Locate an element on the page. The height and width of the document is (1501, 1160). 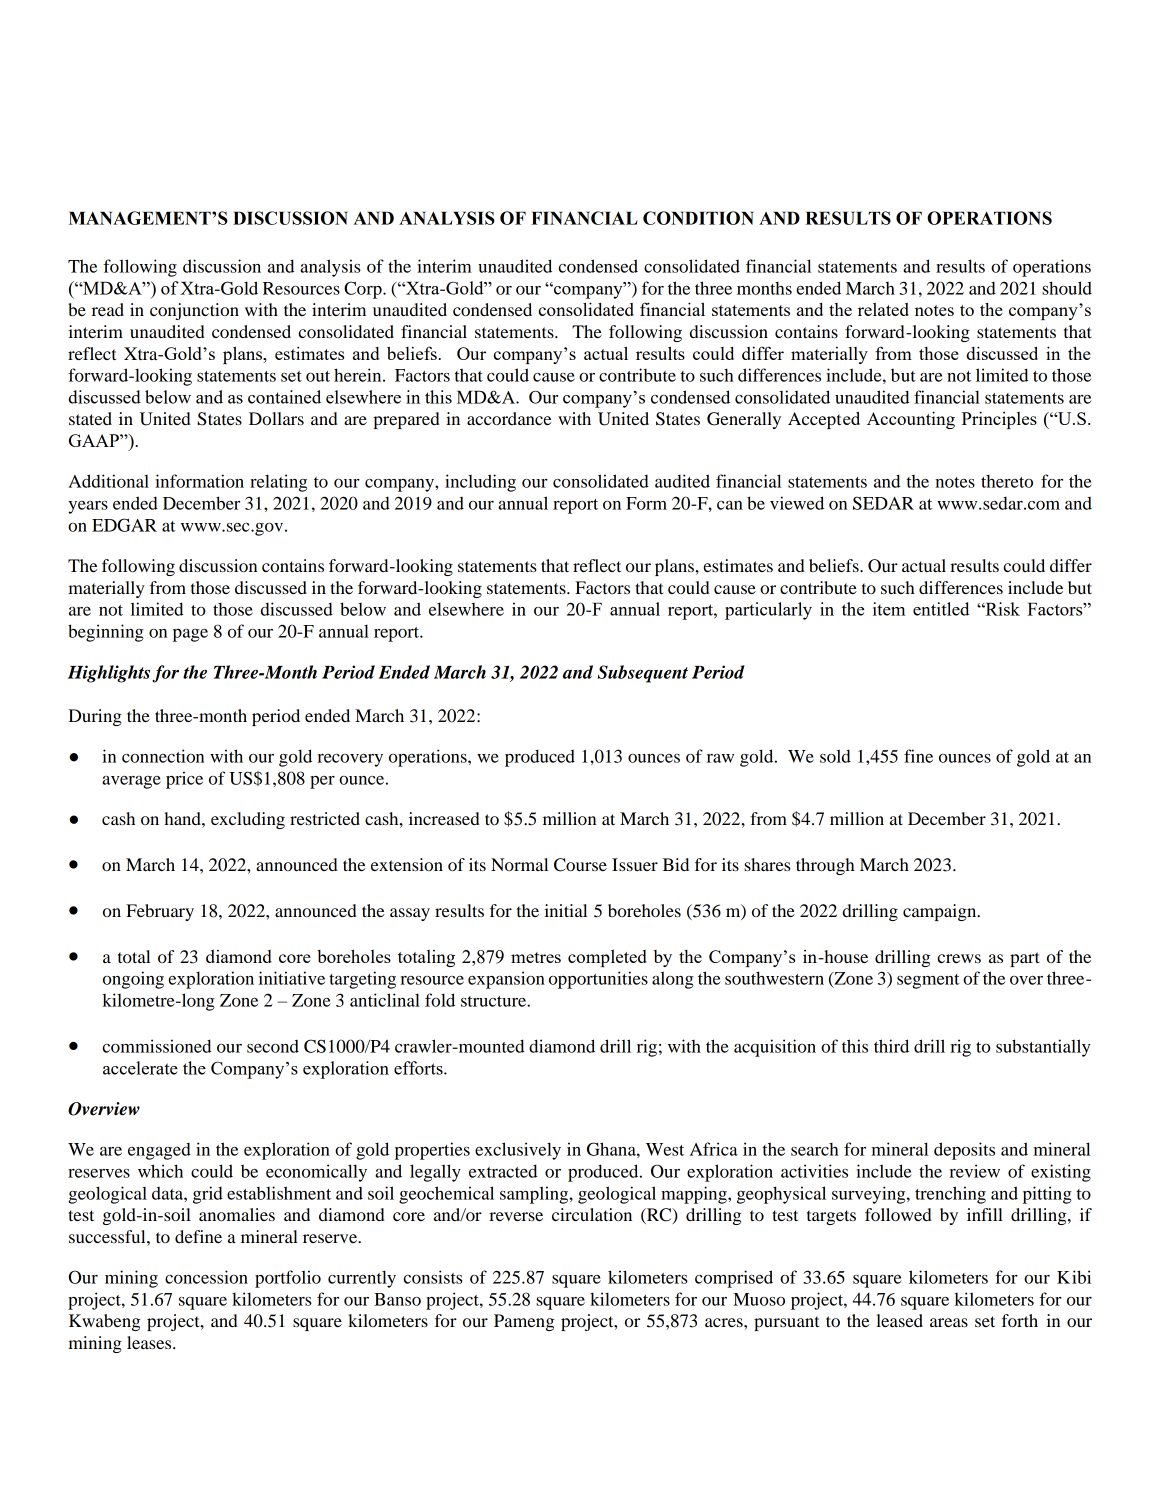
conjunction is located at coordinates (194, 311).
